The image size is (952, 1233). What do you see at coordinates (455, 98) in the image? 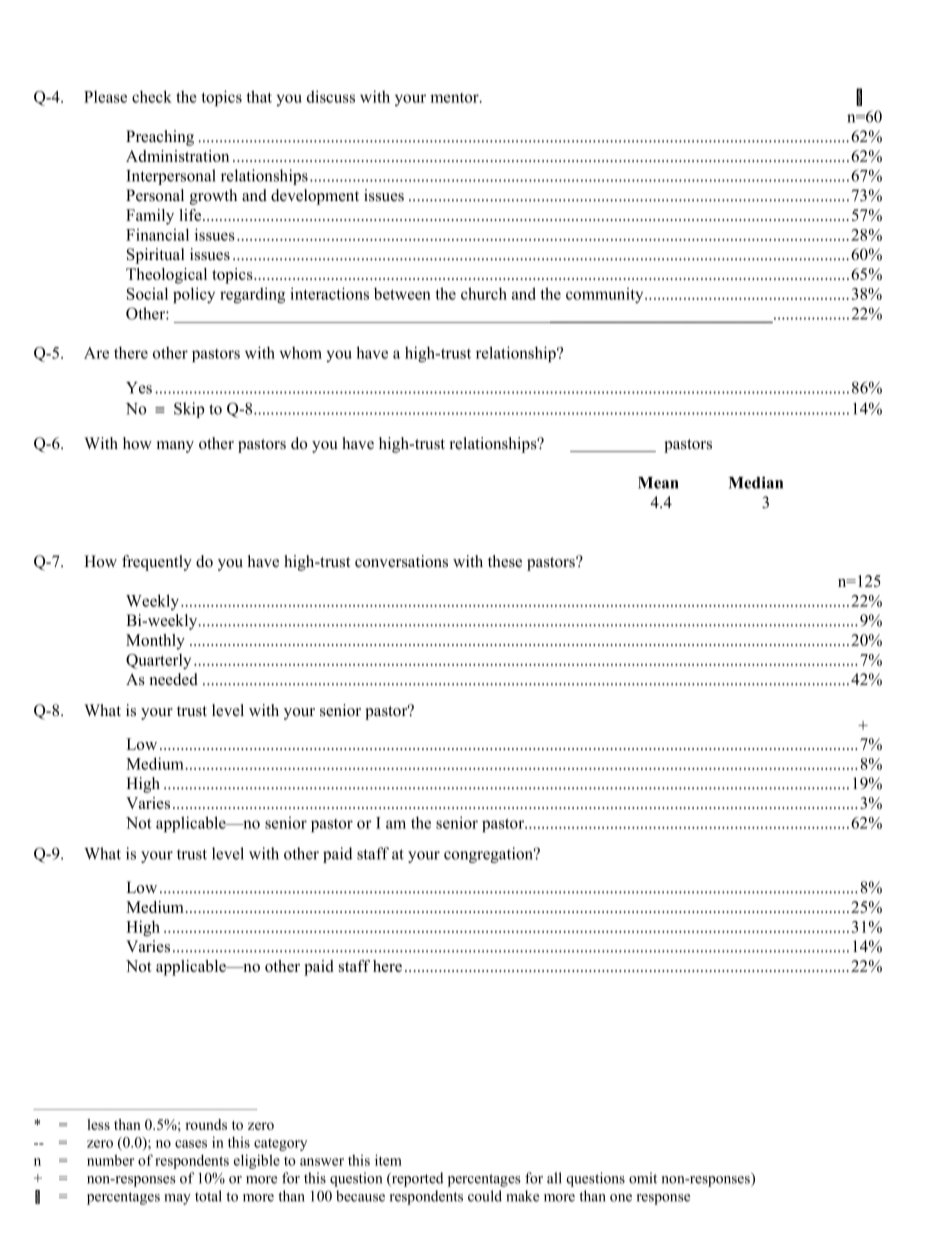
I see `mentor` at bounding box center [455, 98].
